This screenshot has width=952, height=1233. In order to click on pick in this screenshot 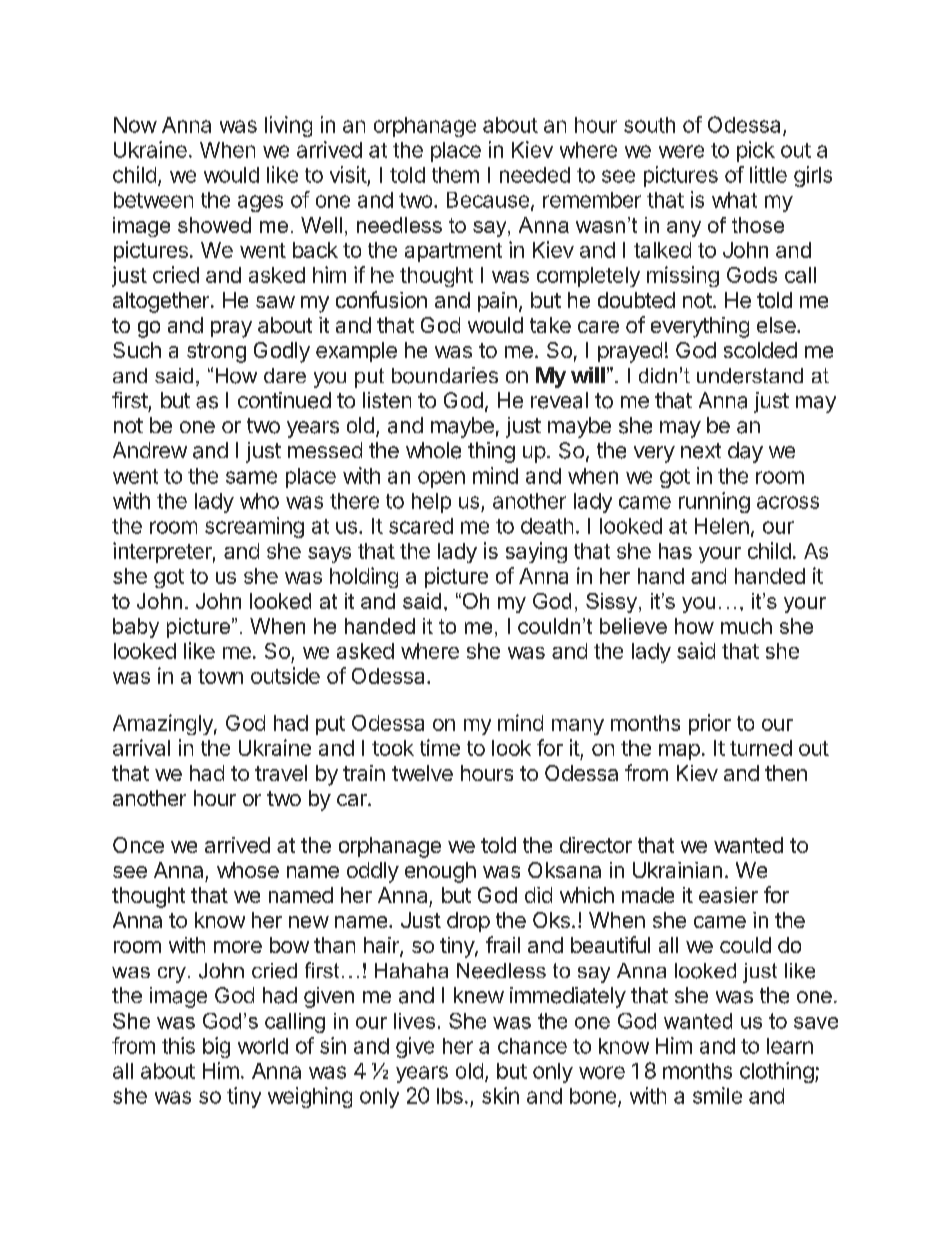, I will do `click(756, 151)`.
